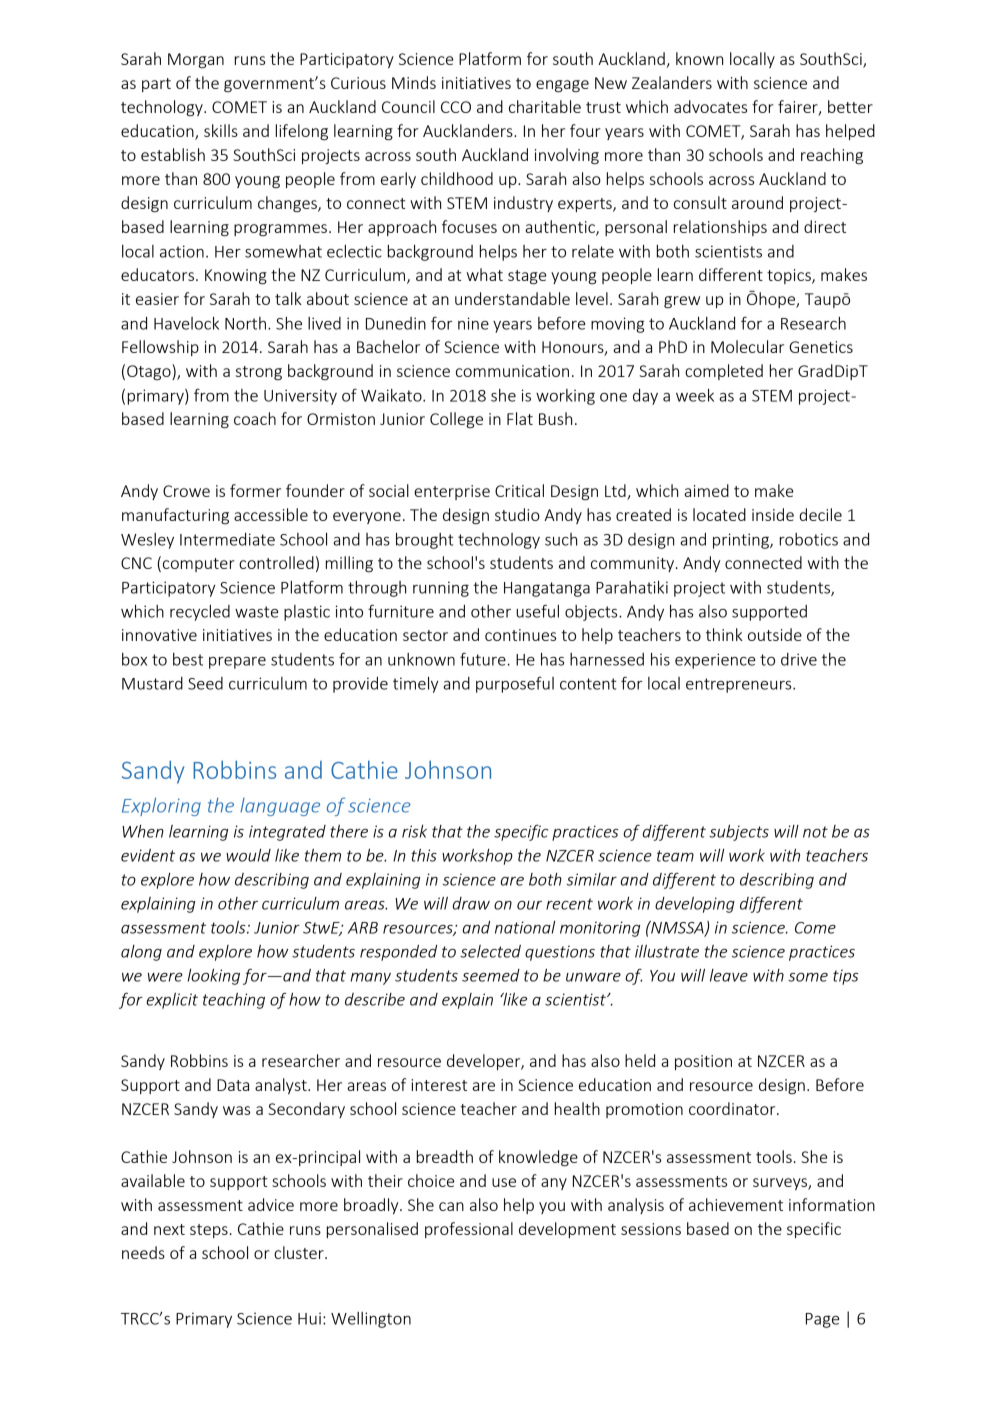 This page has height=1411, width=998. I want to click on inside, so click(773, 514).
